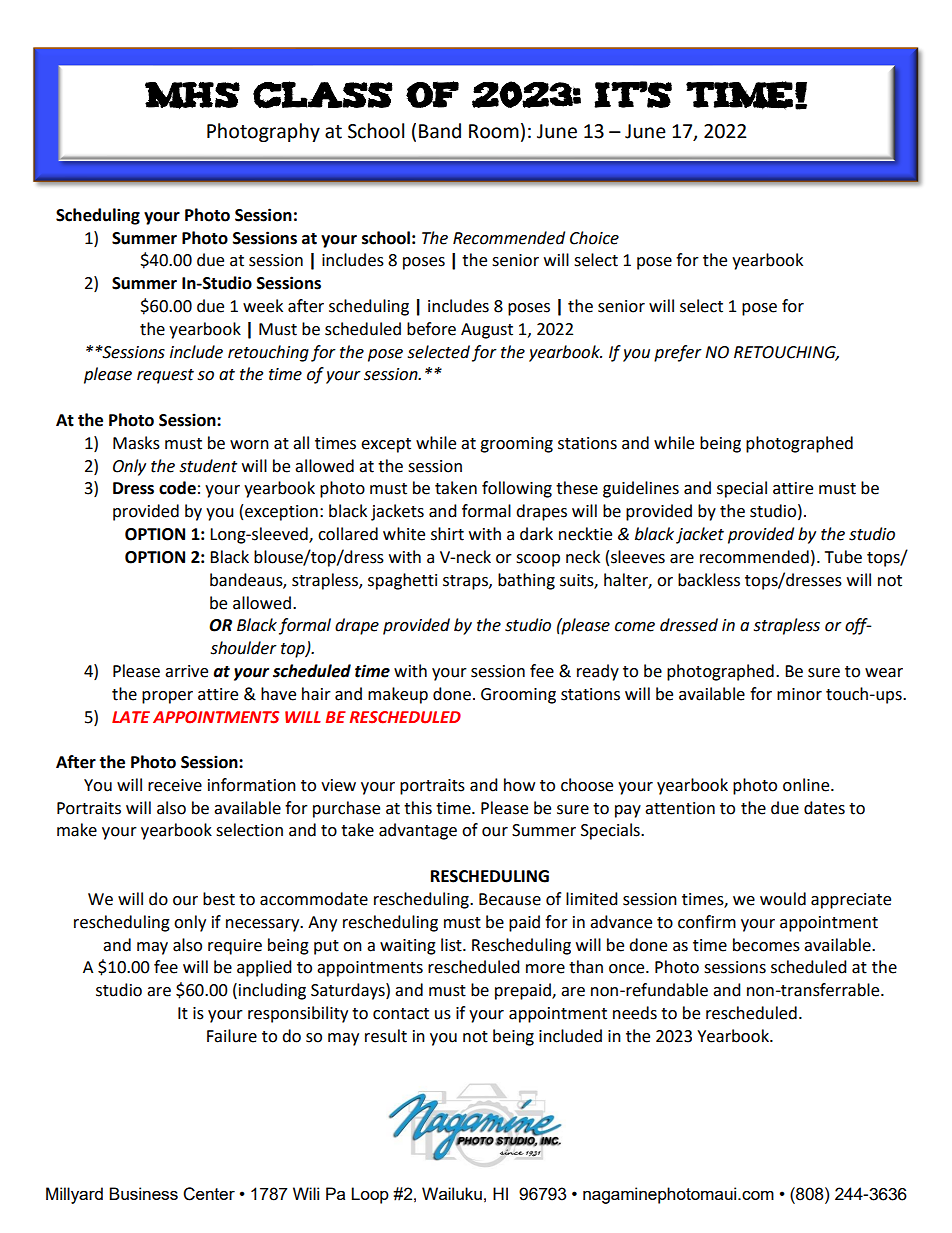  I want to click on August, so click(487, 331).
